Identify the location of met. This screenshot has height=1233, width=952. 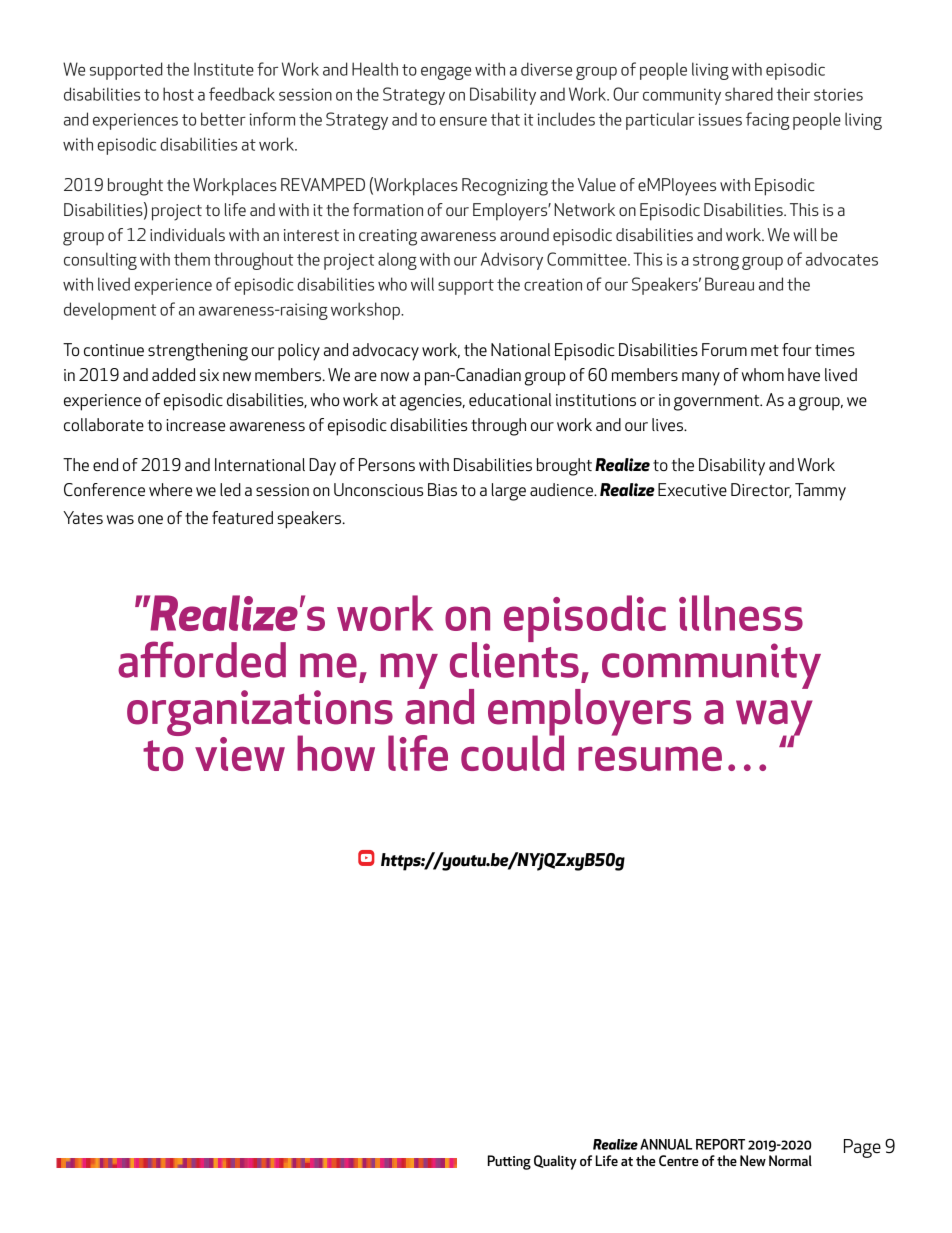
(765, 350).
